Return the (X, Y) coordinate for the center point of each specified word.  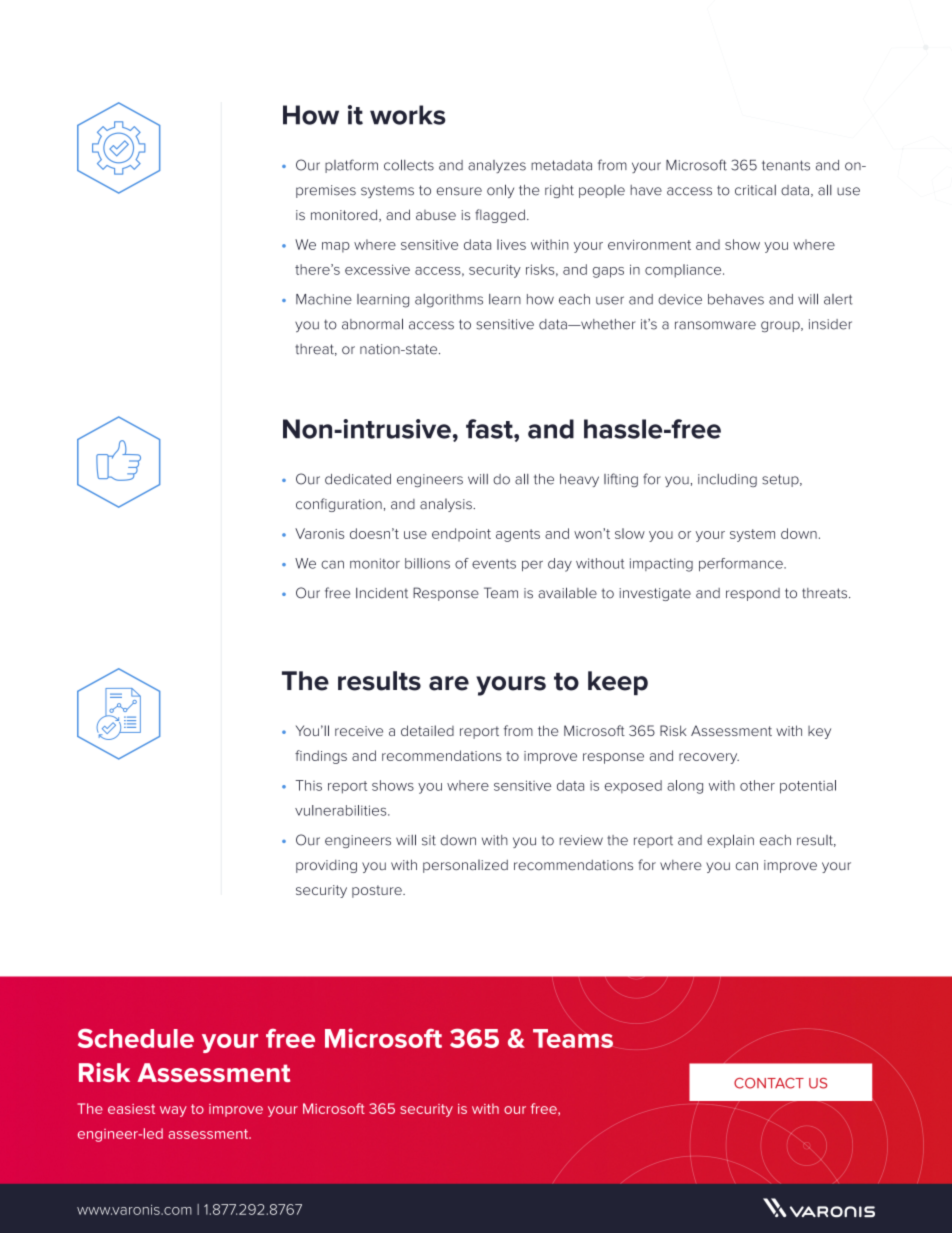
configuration (339, 505)
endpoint (461, 535)
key (819, 732)
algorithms (449, 301)
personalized (465, 866)
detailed (427, 730)
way (173, 1111)
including (727, 480)
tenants (786, 165)
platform (351, 166)
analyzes (497, 166)
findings (321, 757)
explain (730, 841)
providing (326, 866)
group (781, 326)
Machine (324, 299)
